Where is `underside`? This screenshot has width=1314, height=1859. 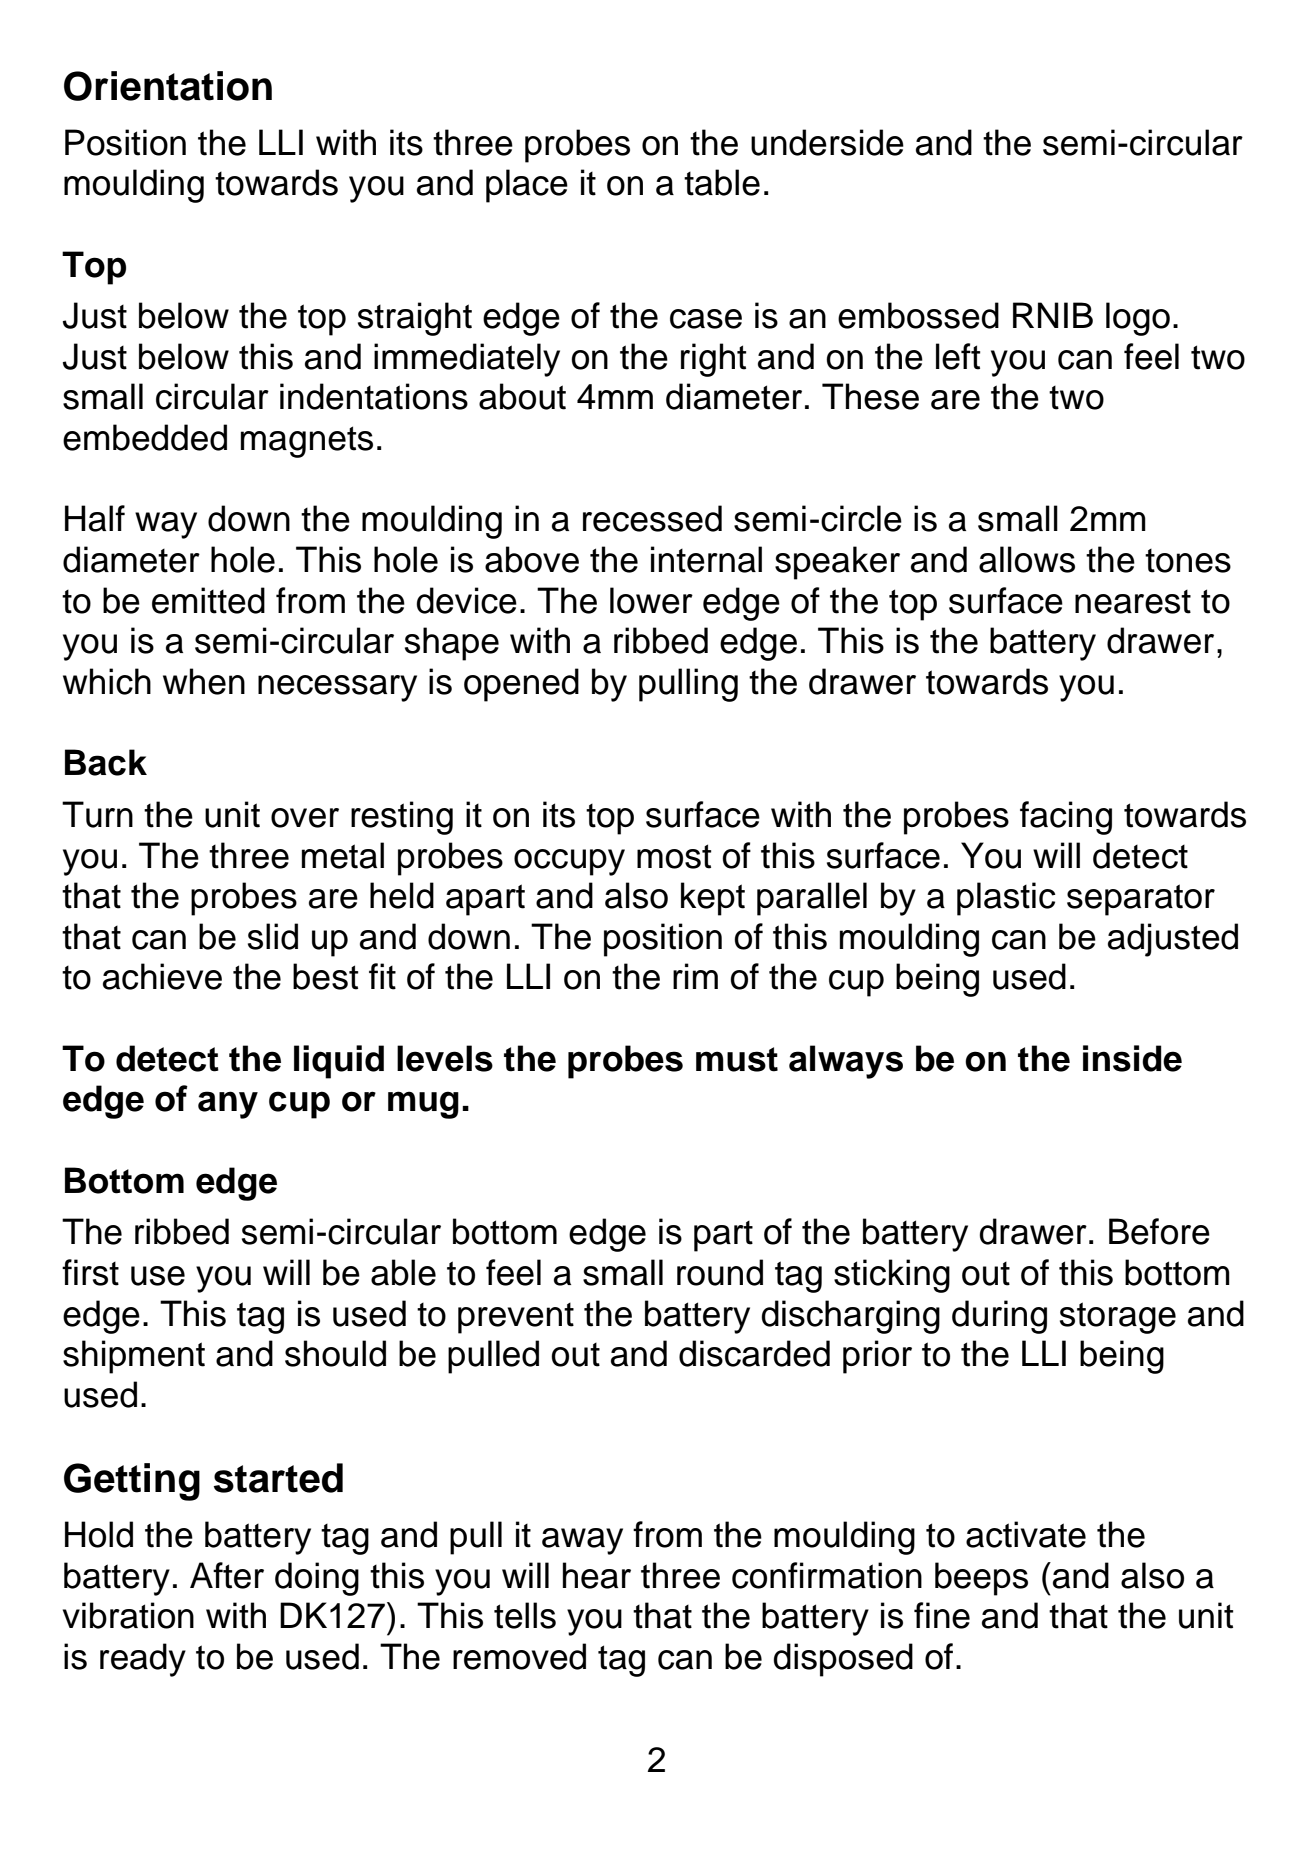
underside is located at coordinates (827, 142).
